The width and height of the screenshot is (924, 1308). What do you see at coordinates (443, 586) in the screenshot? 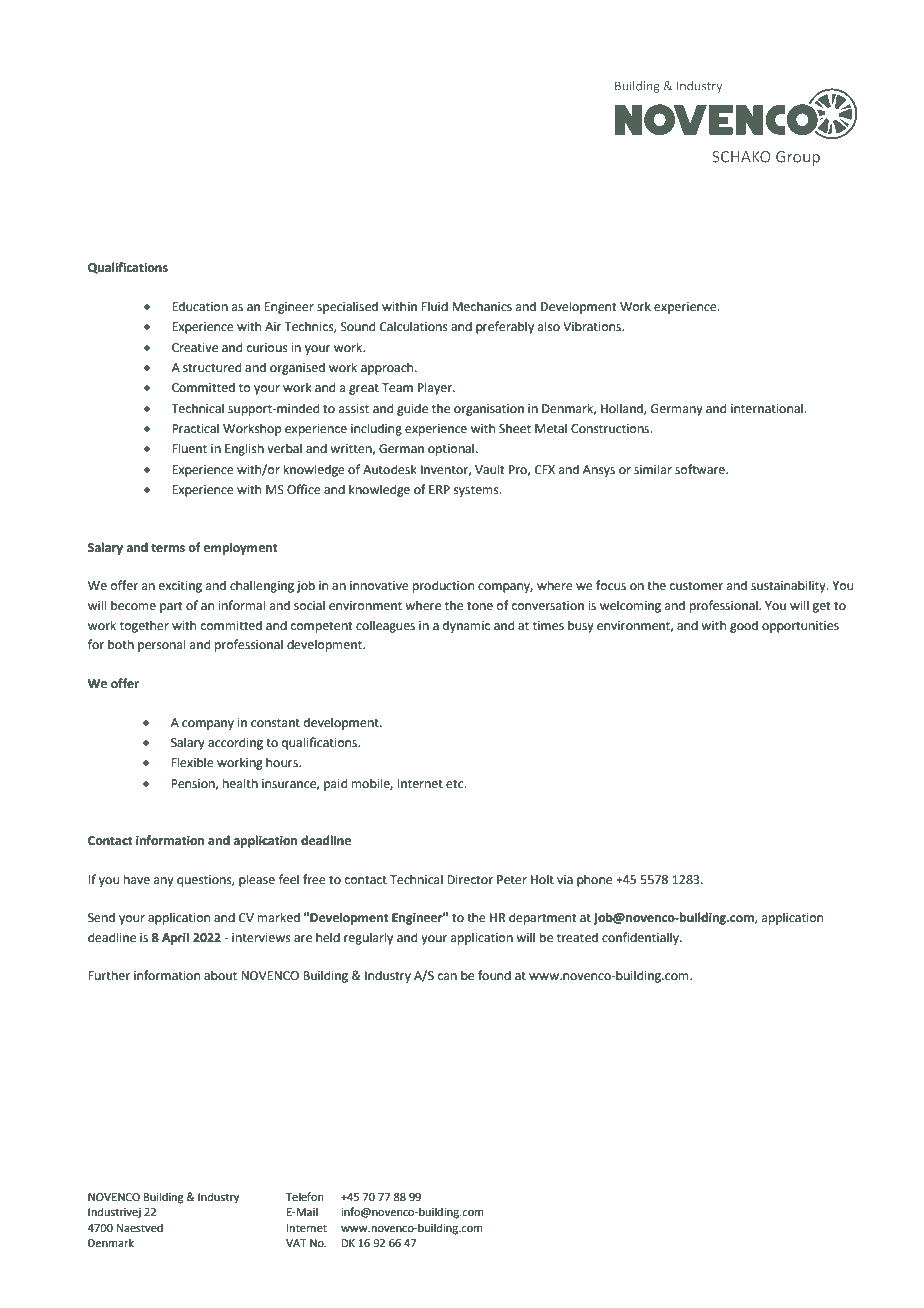
I see `production` at bounding box center [443, 586].
